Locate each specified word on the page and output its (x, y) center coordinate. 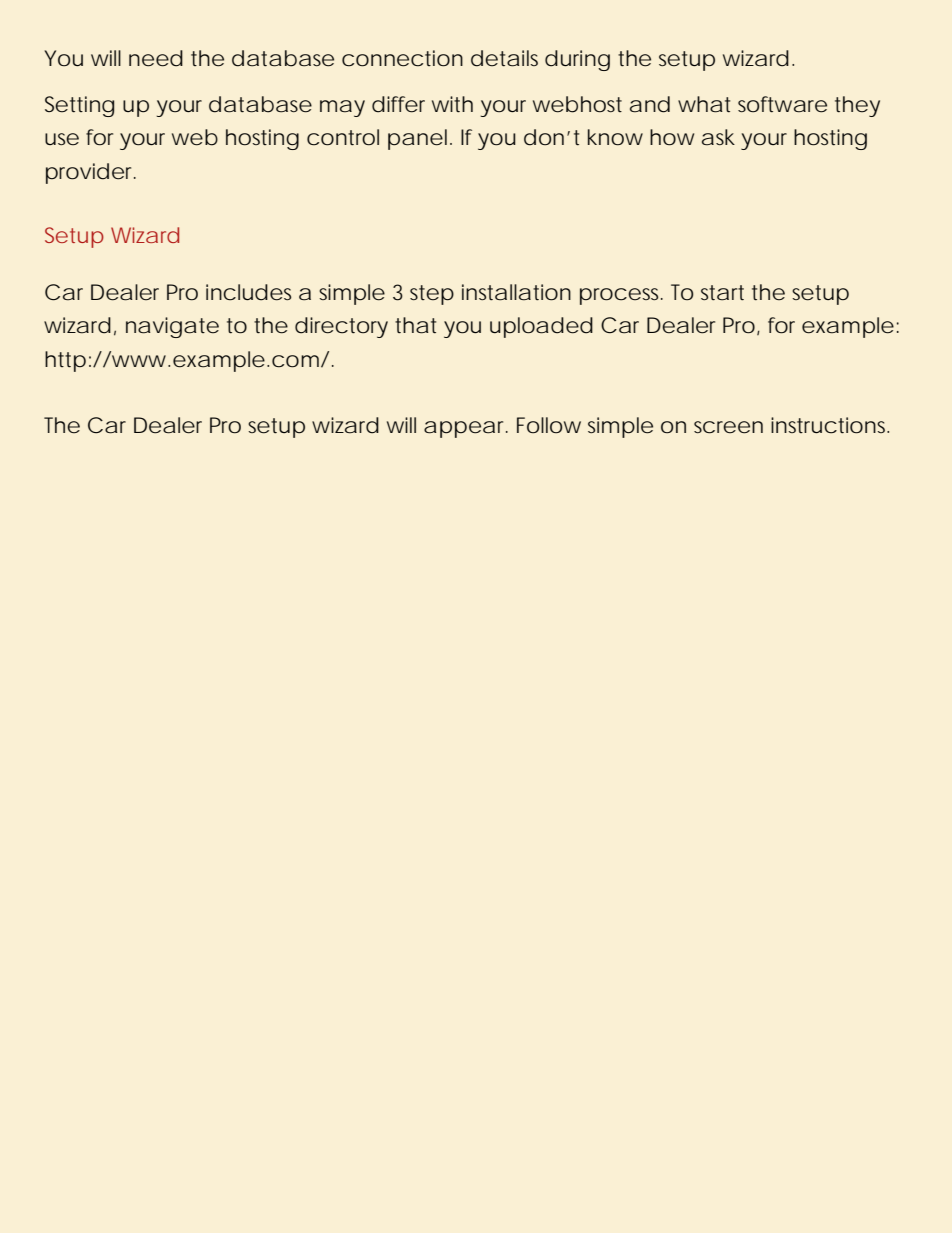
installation (516, 292)
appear (466, 429)
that (415, 325)
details (504, 58)
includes (248, 292)
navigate (172, 327)
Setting (79, 106)
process (621, 296)
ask (718, 137)
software (782, 104)
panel (417, 139)
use (62, 139)
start (722, 293)
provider (91, 173)
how (672, 137)
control (343, 137)
